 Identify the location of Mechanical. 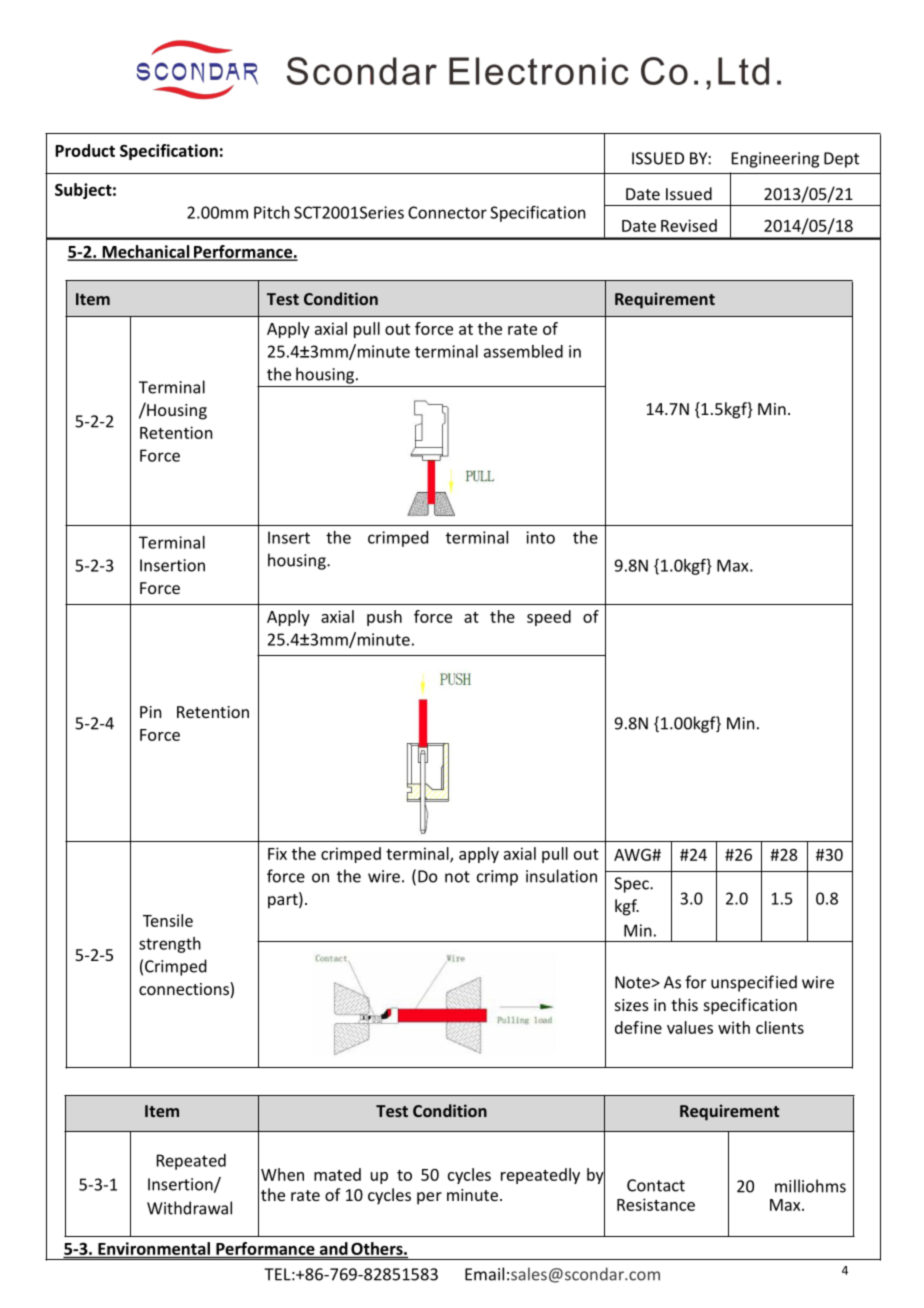
(146, 252).
